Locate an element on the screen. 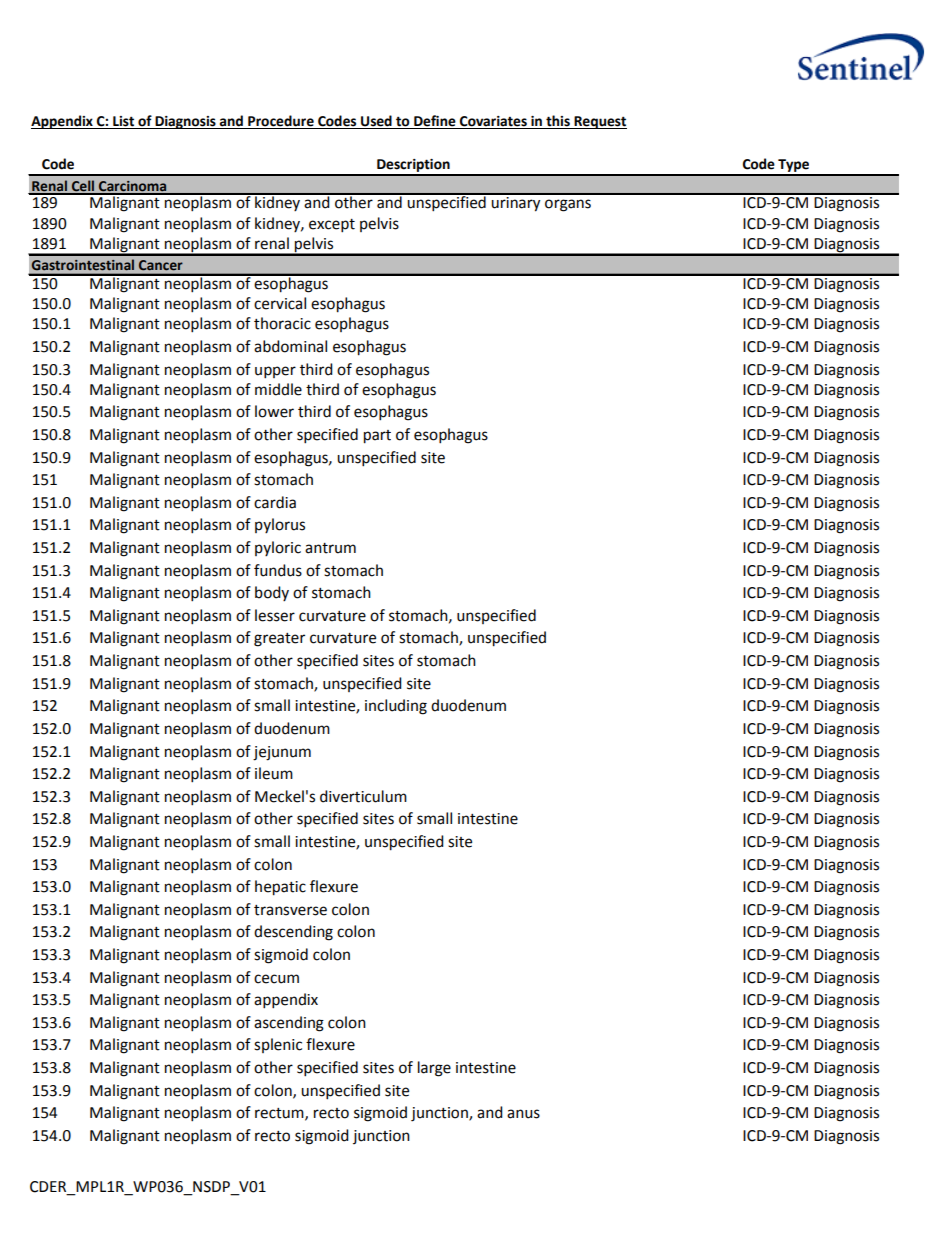 This screenshot has width=952, height=1233. splenic is located at coordinates (278, 1045).
